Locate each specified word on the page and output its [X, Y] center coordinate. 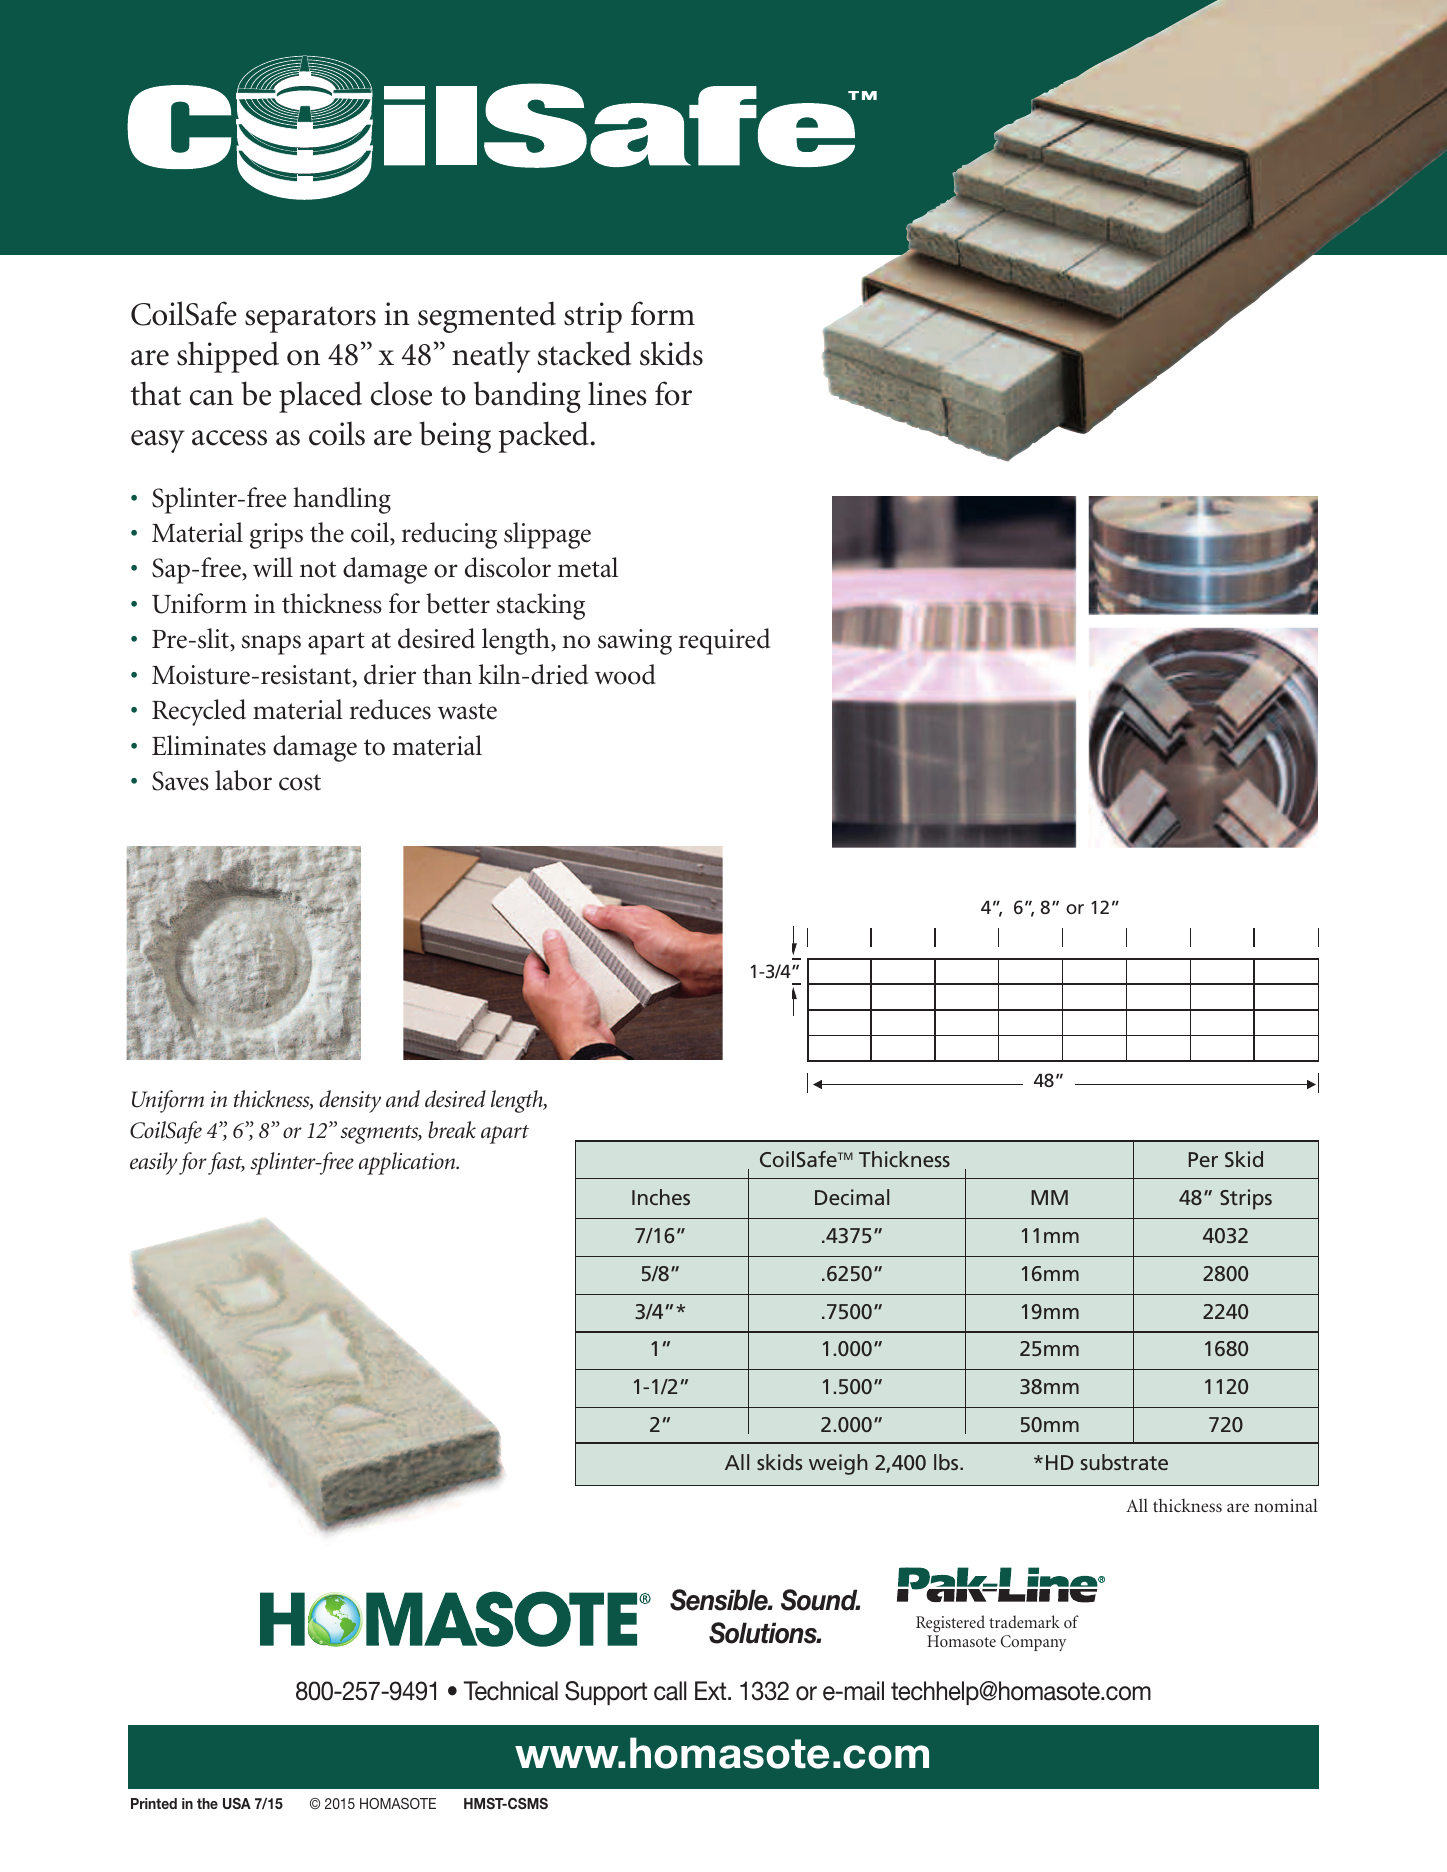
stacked [584, 353]
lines [617, 393]
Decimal [852, 1197]
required [724, 641]
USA [237, 1803]
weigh [838, 1464]
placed [320, 397]
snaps [271, 645]
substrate [1124, 1462]
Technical [511, 1691]
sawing [635, 642]
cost [300, 782]
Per [1203, 1159]
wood [625, 674]
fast [226, 1163]
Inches [661, 1197]
